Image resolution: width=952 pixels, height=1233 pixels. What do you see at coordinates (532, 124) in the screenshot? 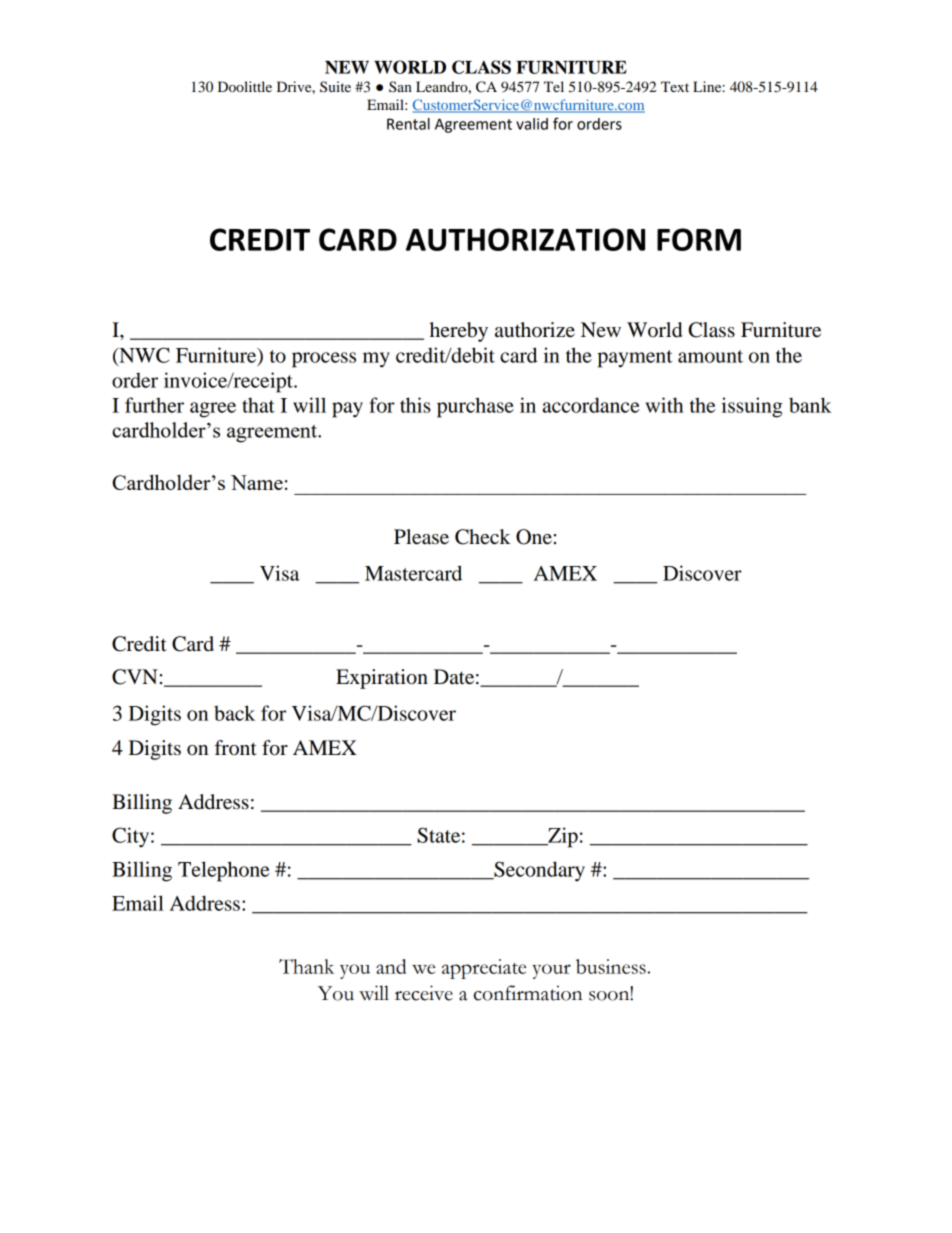
I see `valid` at bounding box center [532, 124].
